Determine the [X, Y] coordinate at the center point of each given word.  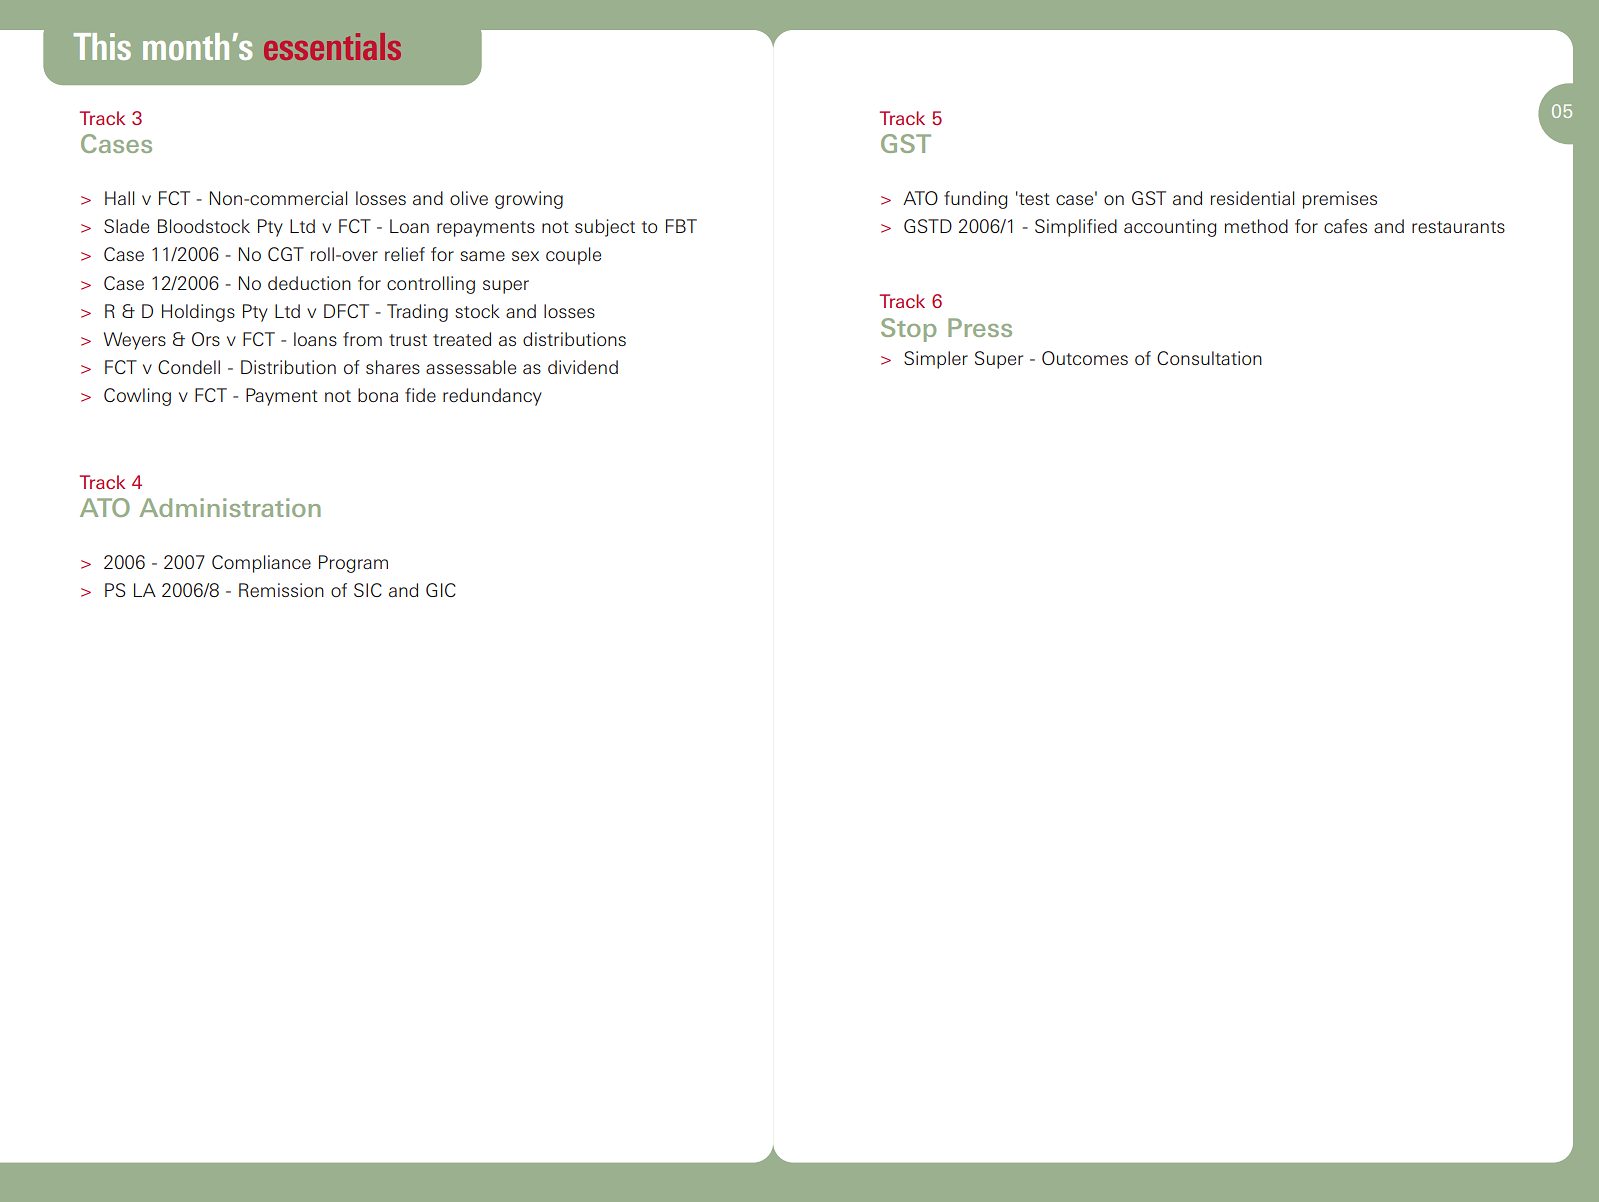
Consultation [1209, 358]
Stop [908, 330]
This [102, 46]
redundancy [492, 397]
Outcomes [1085, 358]
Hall [119, 198]
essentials [332, 46]
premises [1340, 200]
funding [976, 200]
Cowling [137, 397]
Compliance [261, 564]
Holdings [198, 313]
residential [1252, 198]
